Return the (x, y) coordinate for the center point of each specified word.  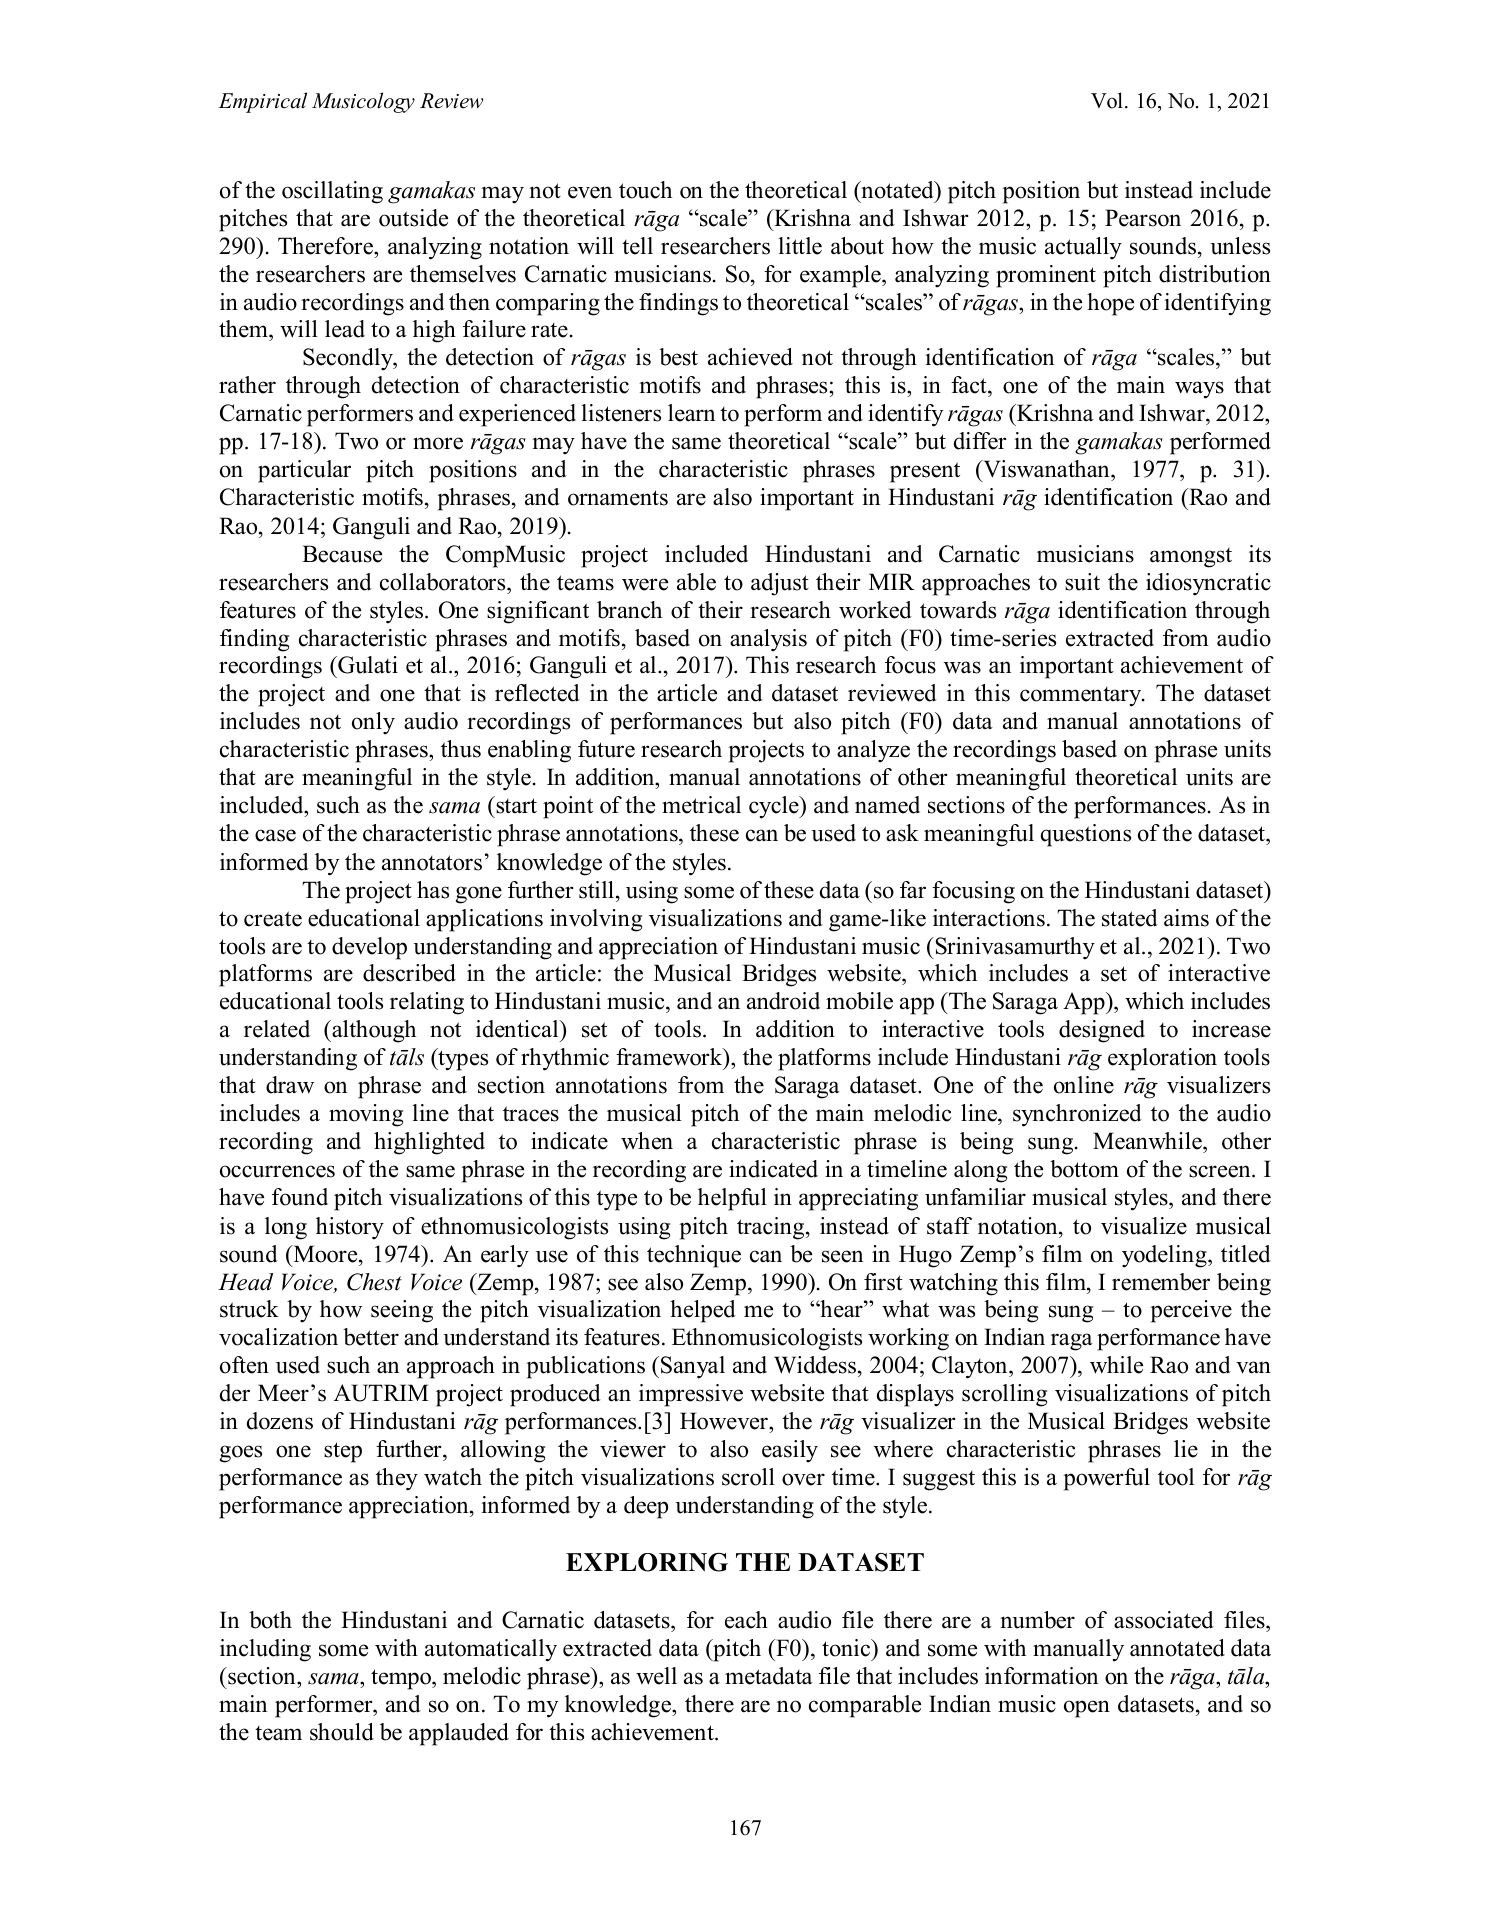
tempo (402, 1679)
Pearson (1143, 218)
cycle (775, 807)
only (373, 723)
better (371, 1337)
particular (304, 471)
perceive (1191, 1311)
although (373, 1031)
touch (645, 190)
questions (1086, 835)
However (725, 1422)
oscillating (332, 192)
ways (1199, 390)
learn (691, 413)
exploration (1162, 1059)
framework (670, 1058)
